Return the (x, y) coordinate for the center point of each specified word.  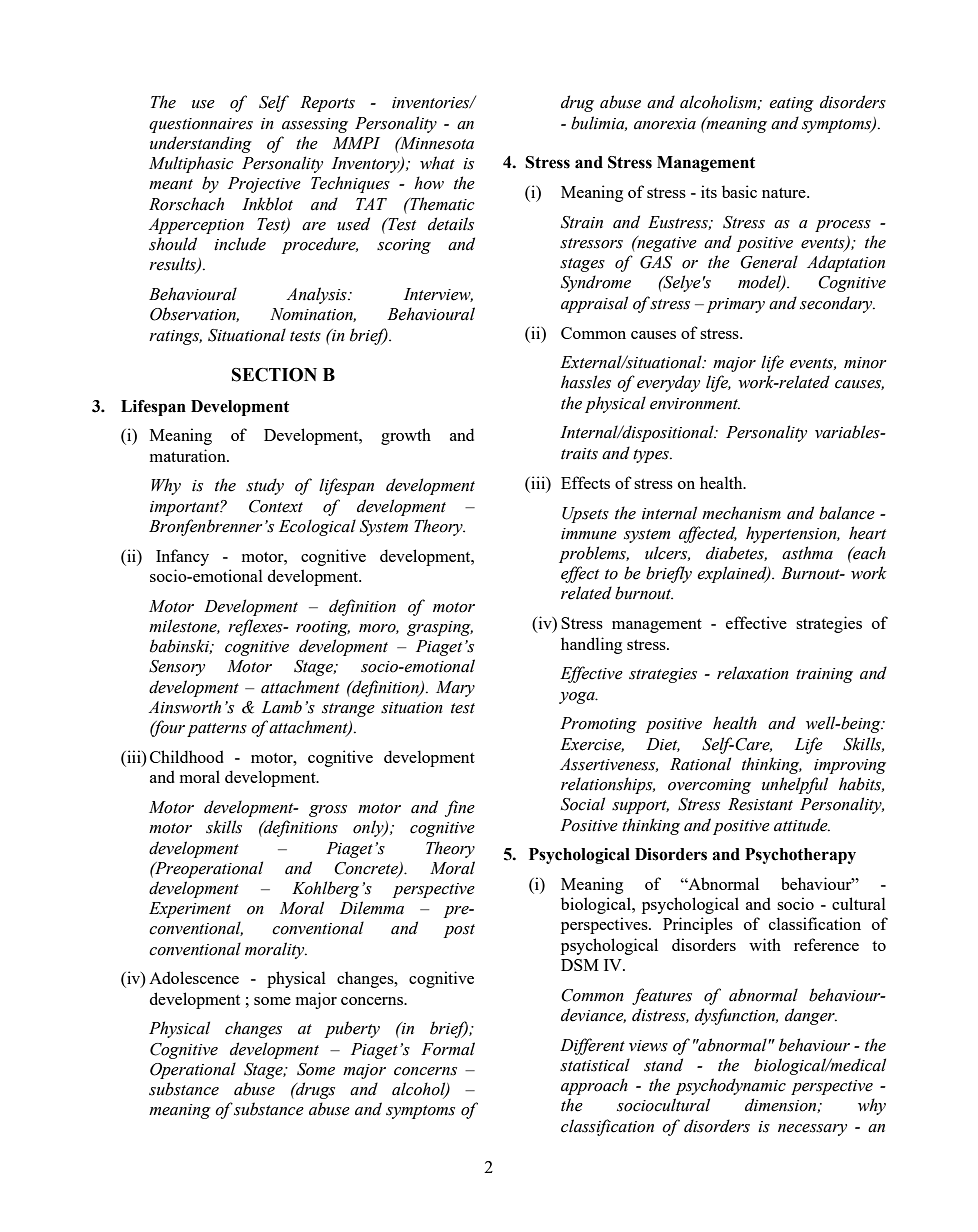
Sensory (177, 668)
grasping (440, 628)
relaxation (753, 673)
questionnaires (201, 125)
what (437, 163)
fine (460, 808)
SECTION (274, 375)
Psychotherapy (800, 856)
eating (791, 104)
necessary (812, 1130)
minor (865, 363)
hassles (586, 382)
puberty (352, 1029)
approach (594, 1086)
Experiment (190, 910)
